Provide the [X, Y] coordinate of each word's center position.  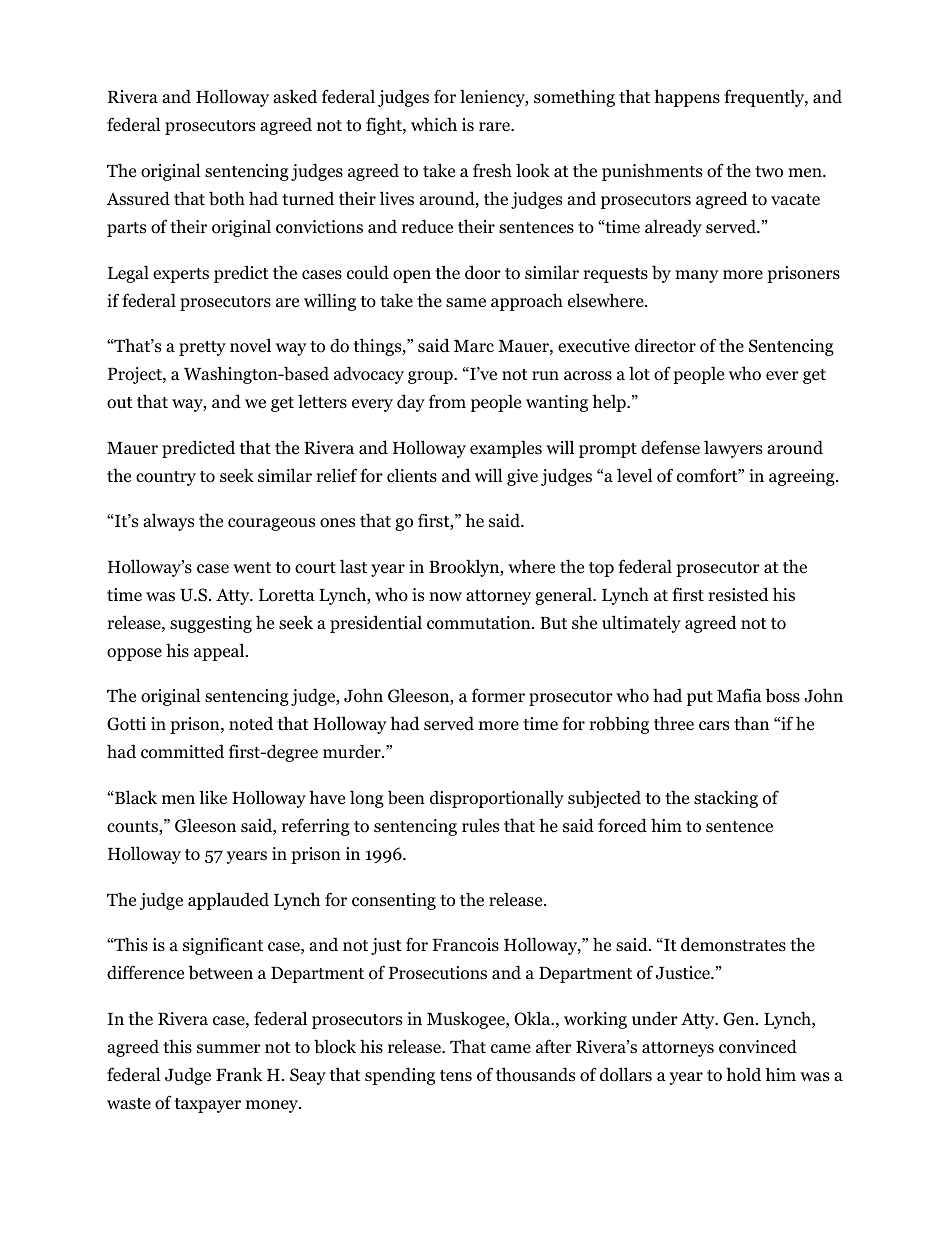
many [696, 276]
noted [251, 723]
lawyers [733, 449]
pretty [202, 348]
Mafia [739, 695]
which [434, 124]
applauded [228, 901]
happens [687, 98]
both [227, 198]
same [466, 303]
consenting [394, 901]
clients [412, 475]
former [498, 695]
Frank [239, 1074]
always [168, 522]
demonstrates [733, 944]
